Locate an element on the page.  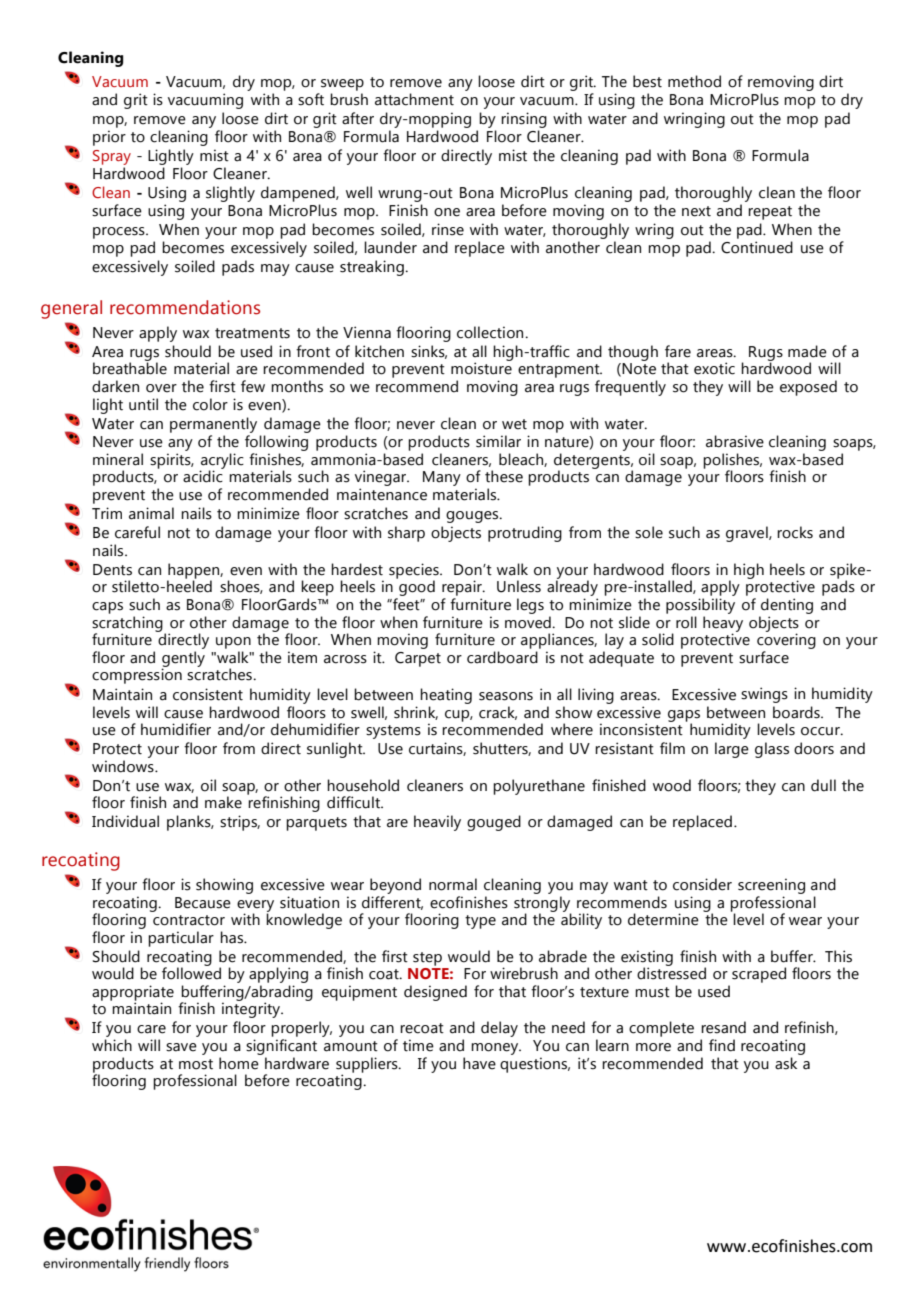
save is located at coordinates (181, 1047).
